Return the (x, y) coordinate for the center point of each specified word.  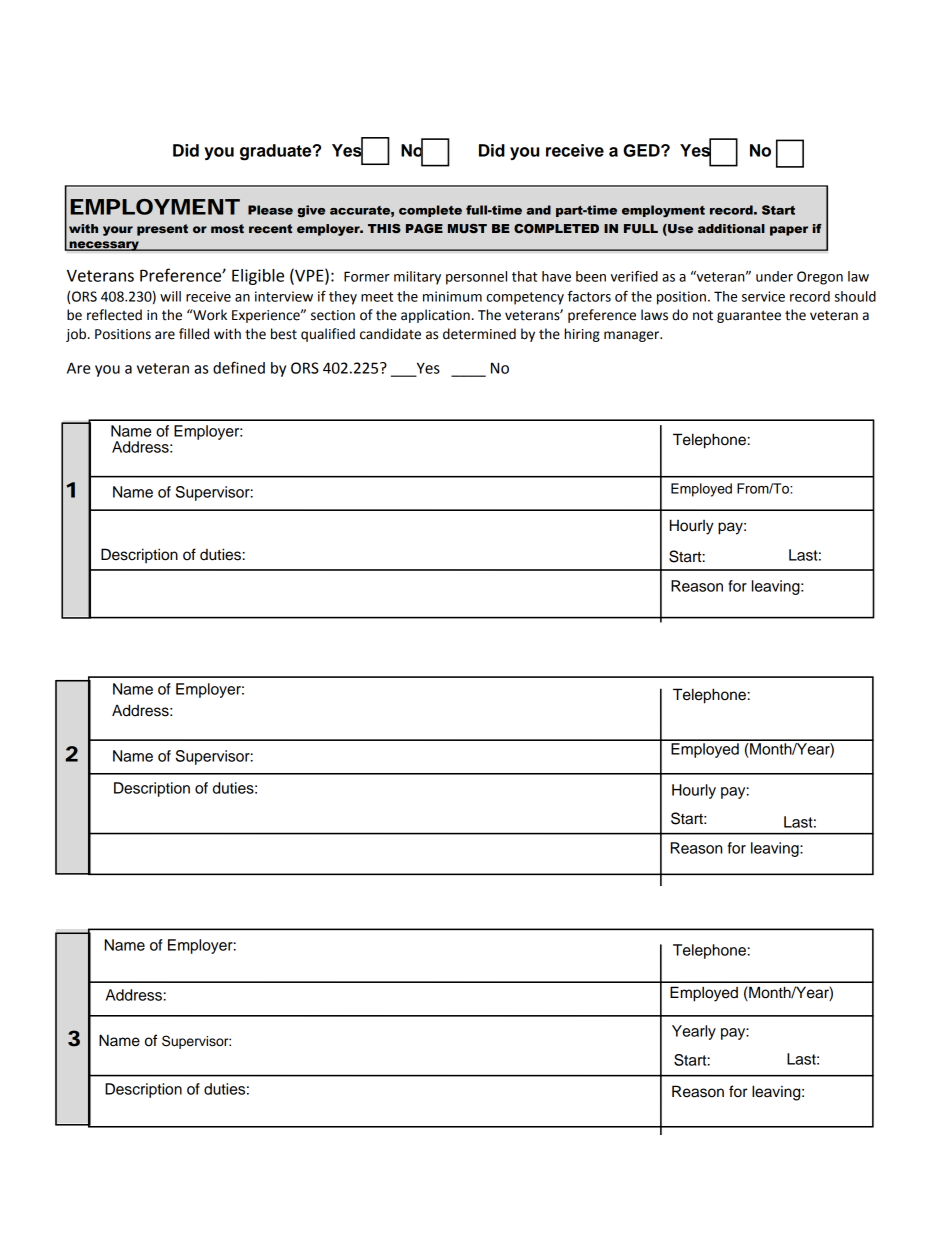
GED (642, 150)
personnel (476, 278)
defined (239, 367)
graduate (277, 152)
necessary (104, 246)
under (774, 276)
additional (731, 228)
